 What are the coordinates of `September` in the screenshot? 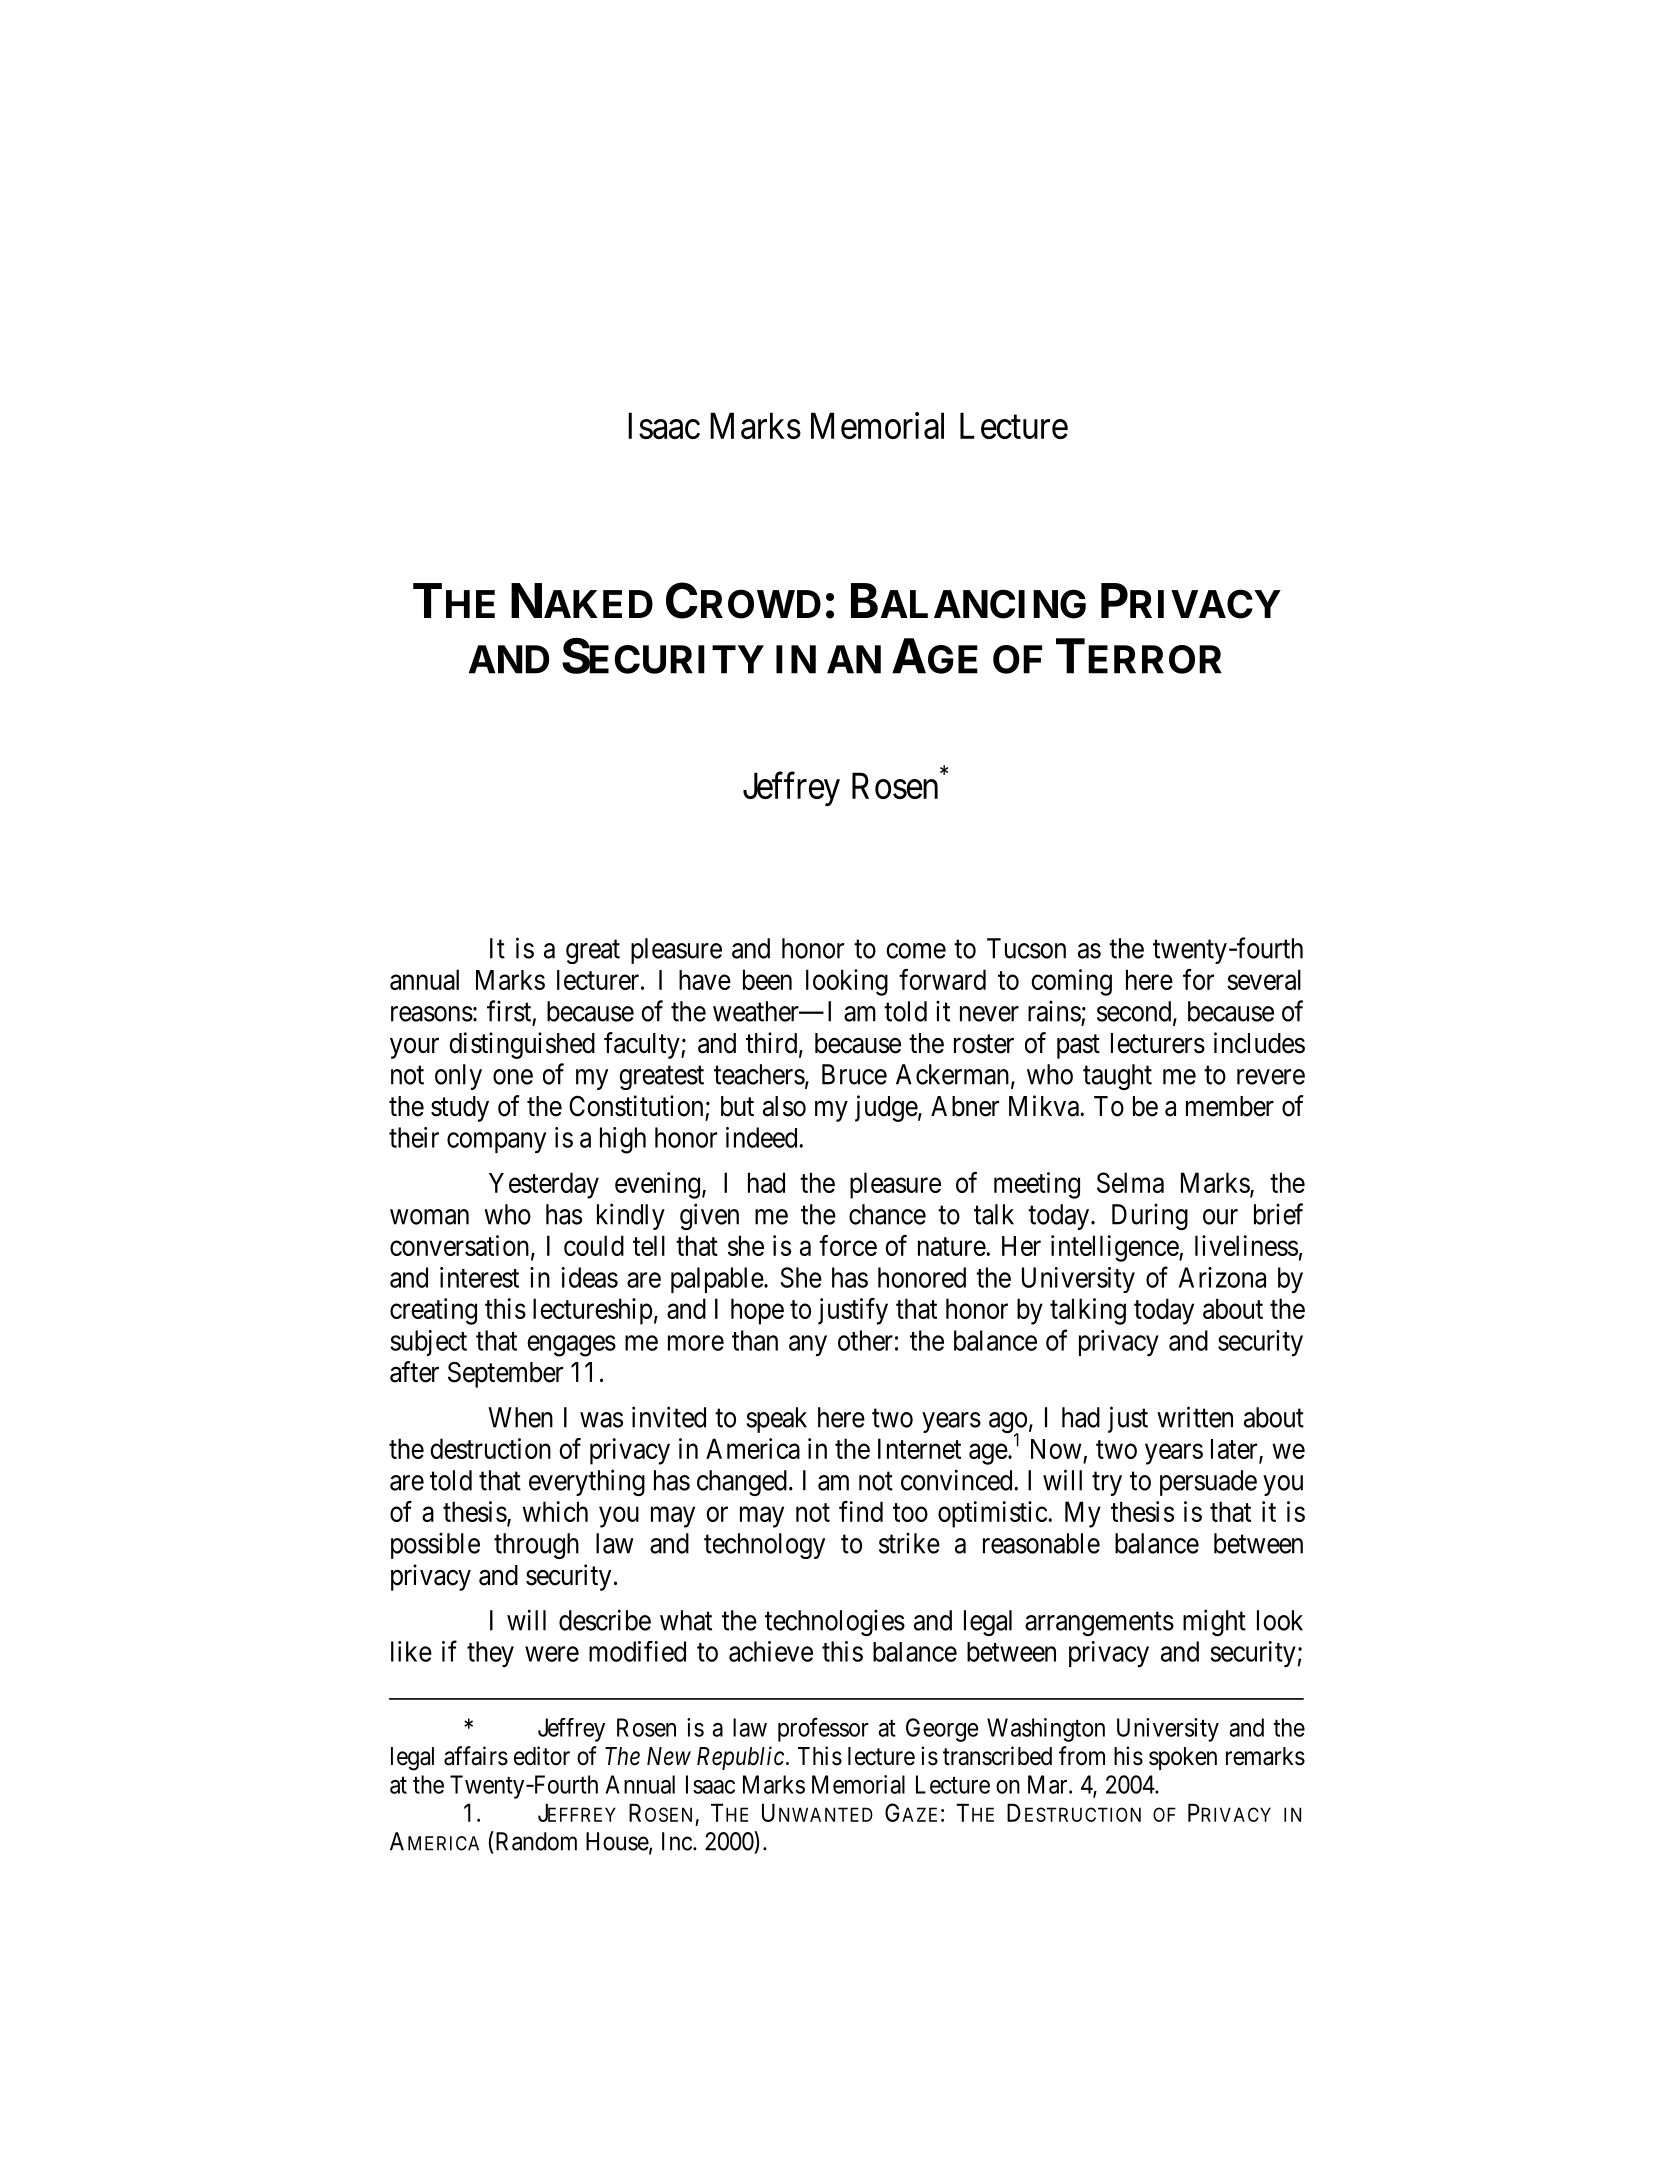 It's located at (505, 1374).
